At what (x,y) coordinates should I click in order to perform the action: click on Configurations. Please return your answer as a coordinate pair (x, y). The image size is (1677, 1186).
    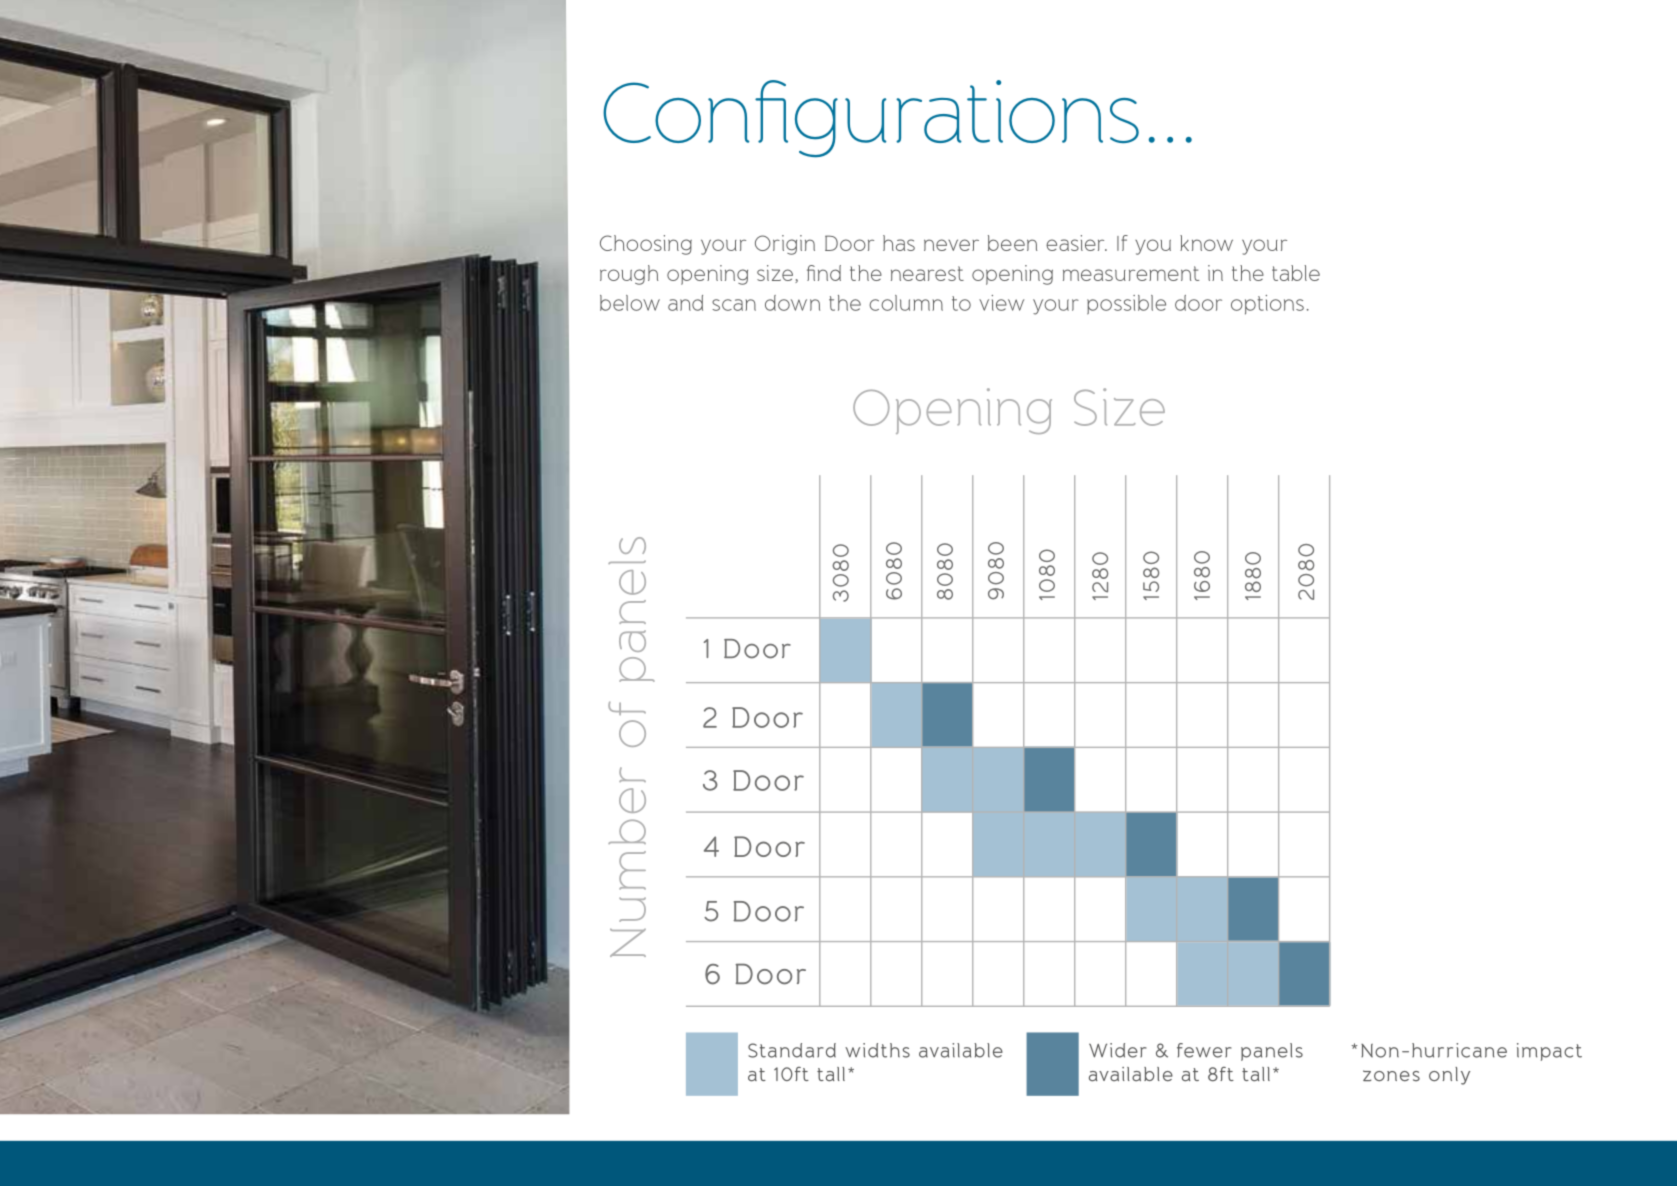
    Looking at the image, I should click on (871, 118).
